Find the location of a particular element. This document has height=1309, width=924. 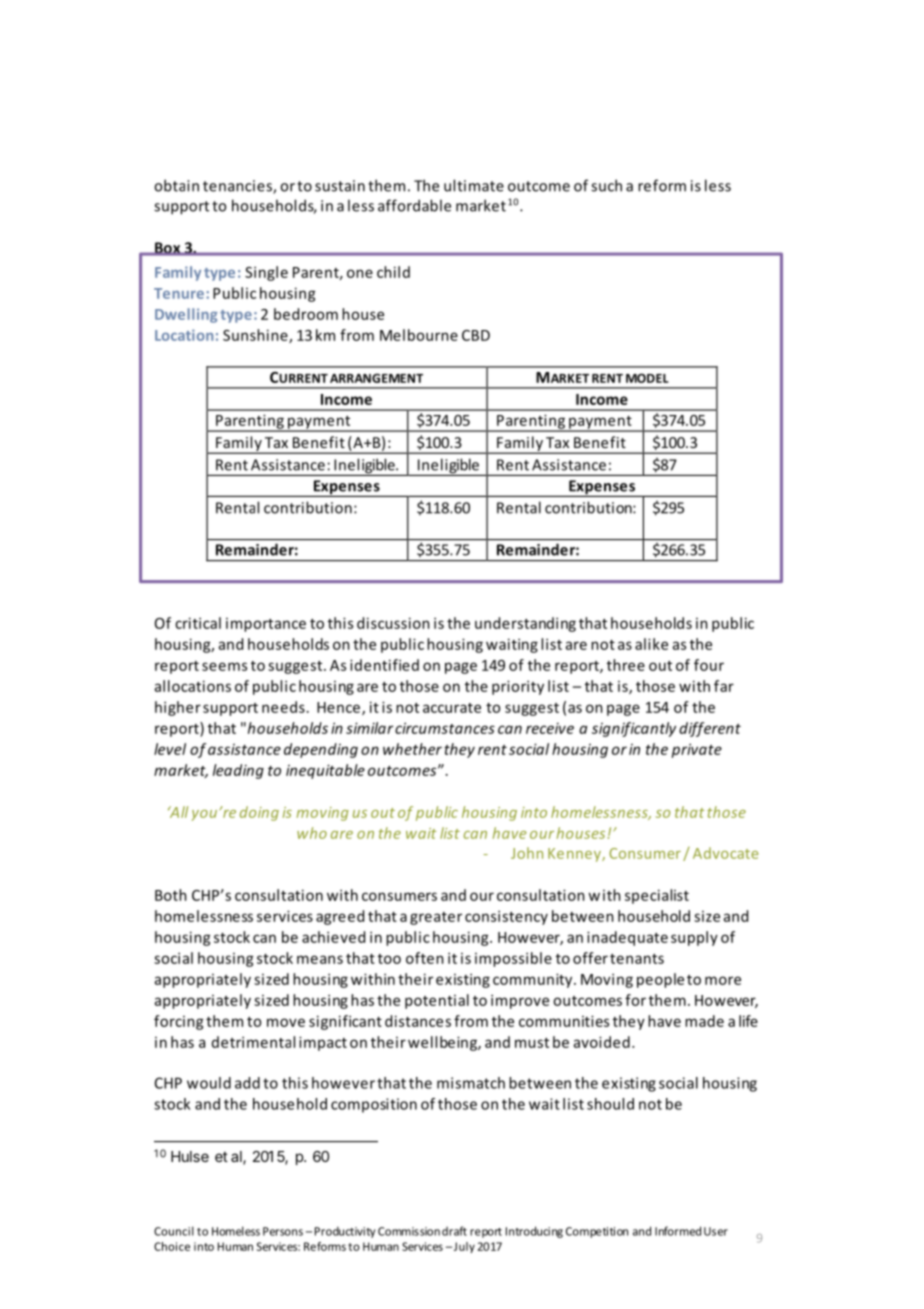

ARRANGEMENT is located at coordinates (376, 378).
